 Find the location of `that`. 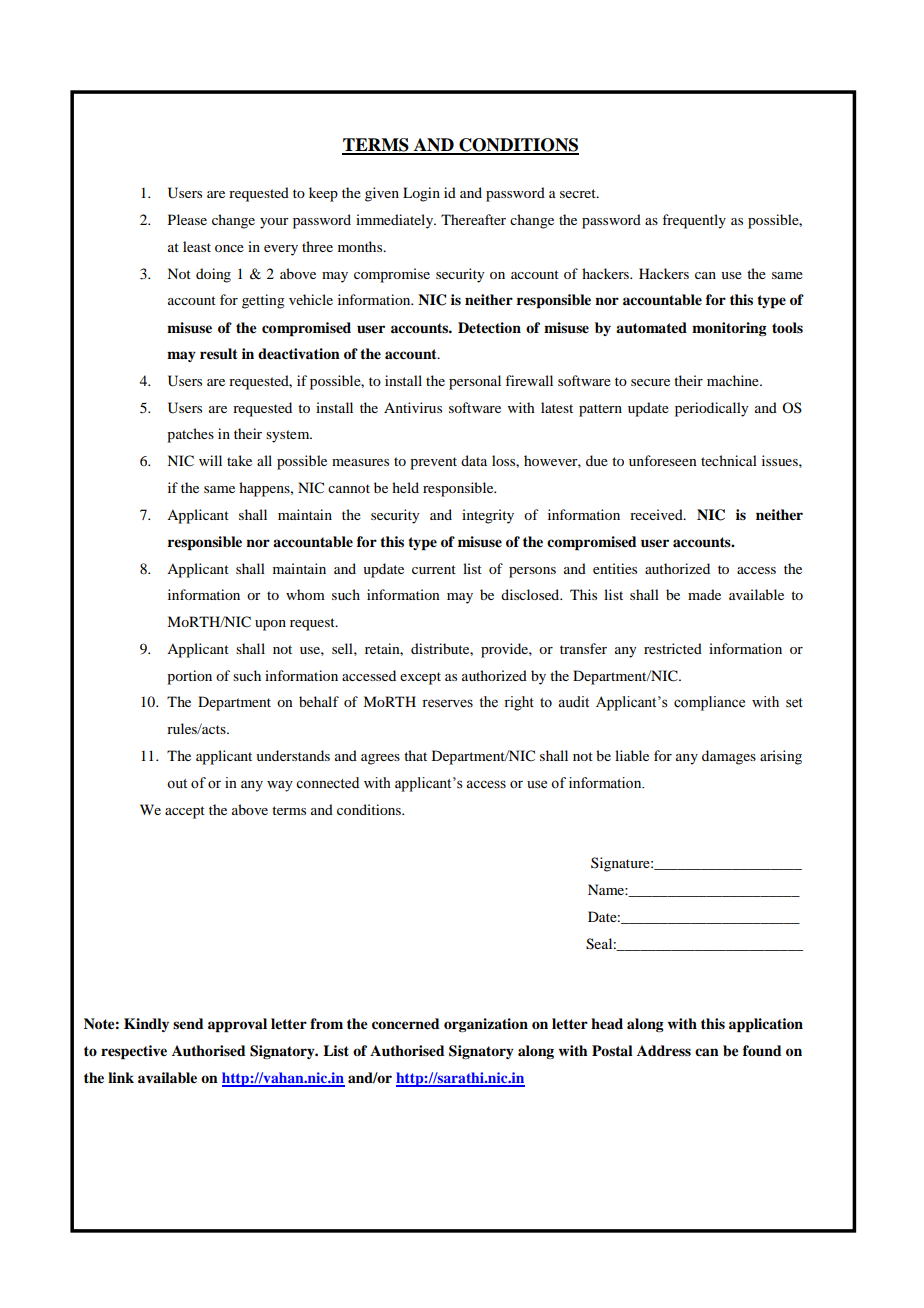

that is located at coordinates (415, 755).
